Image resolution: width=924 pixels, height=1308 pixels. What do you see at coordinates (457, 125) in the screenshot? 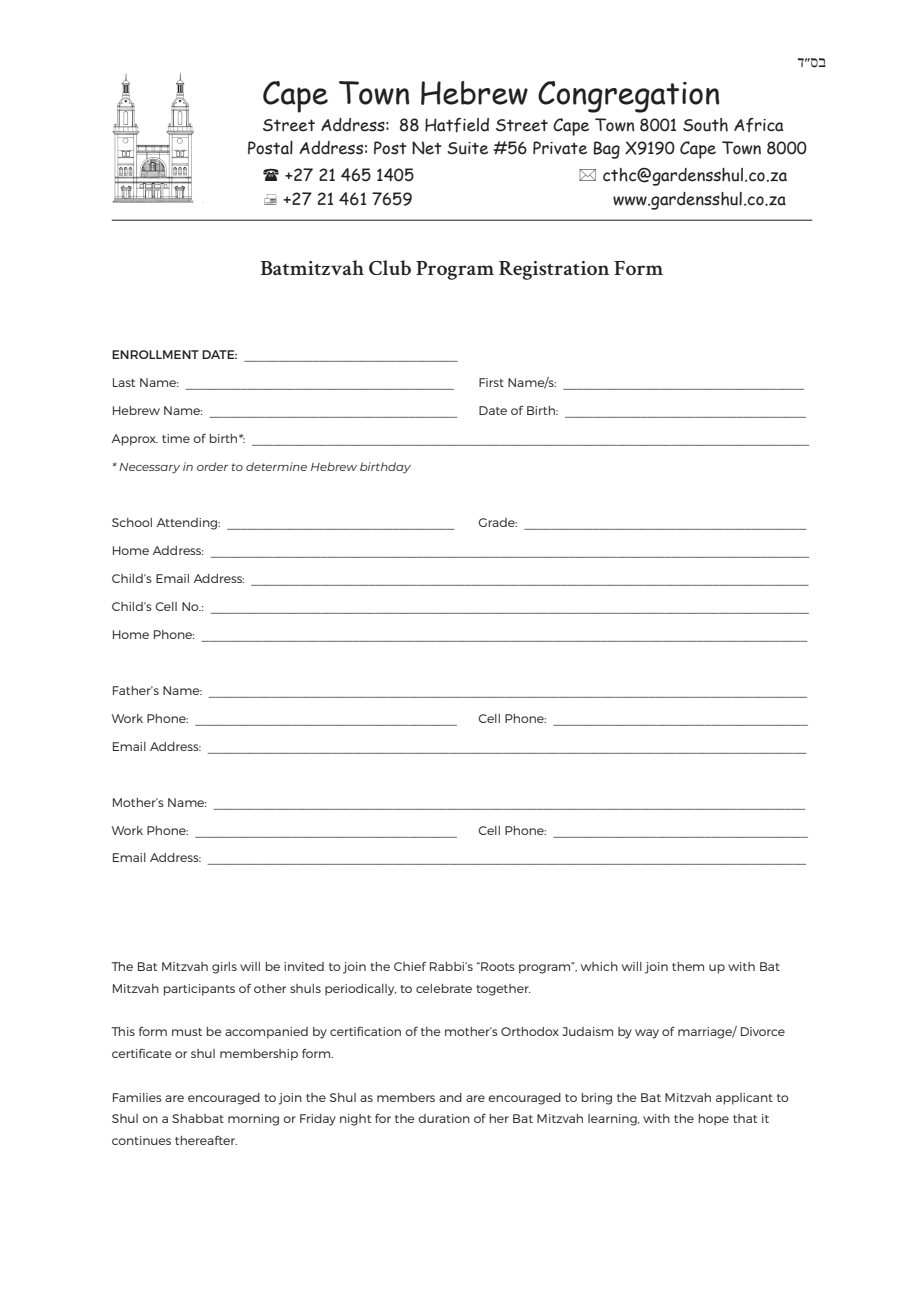
I see `Hatfield` at bounding box center [457, 125].
